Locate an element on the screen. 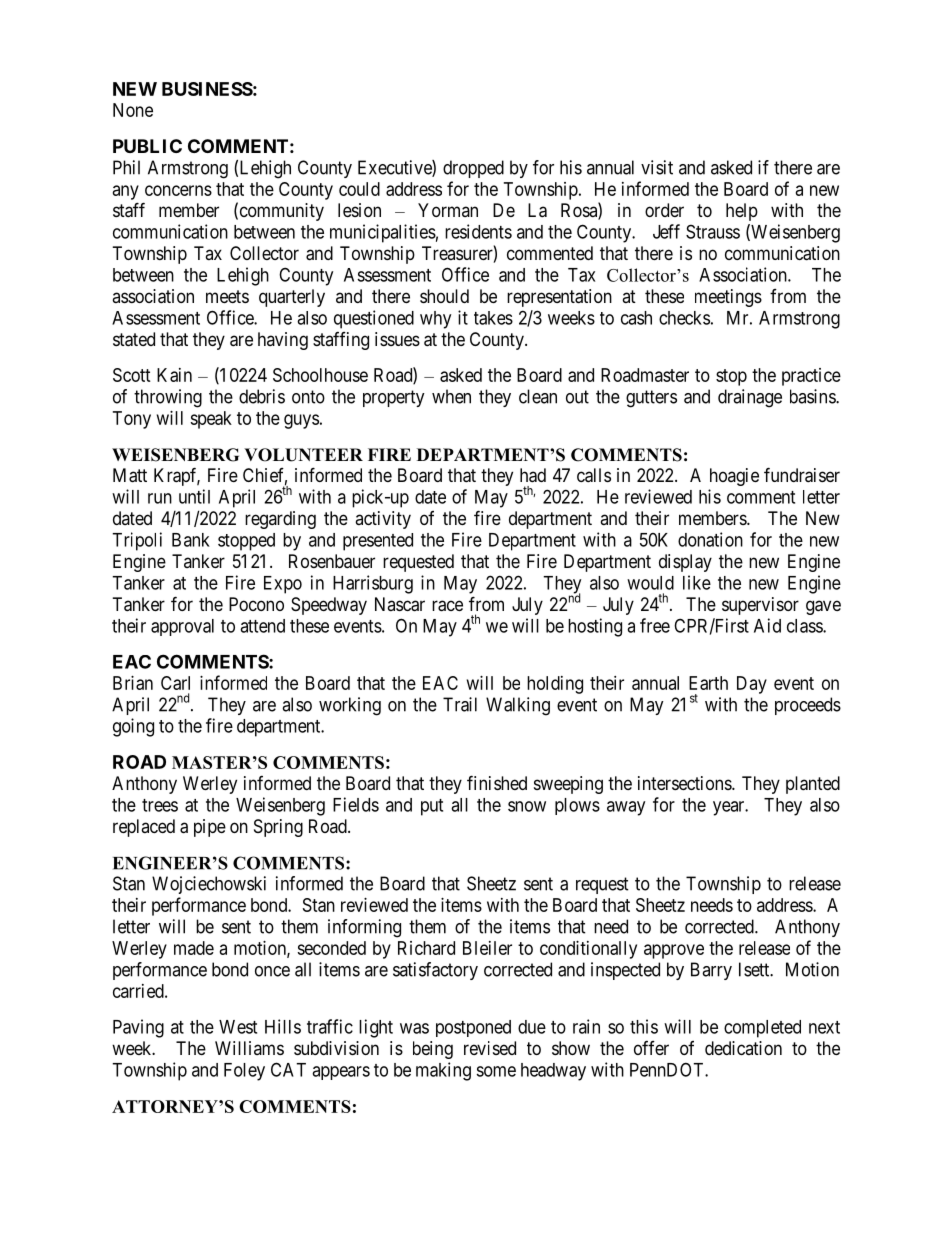  visit is located at coordinates (657, 167).
